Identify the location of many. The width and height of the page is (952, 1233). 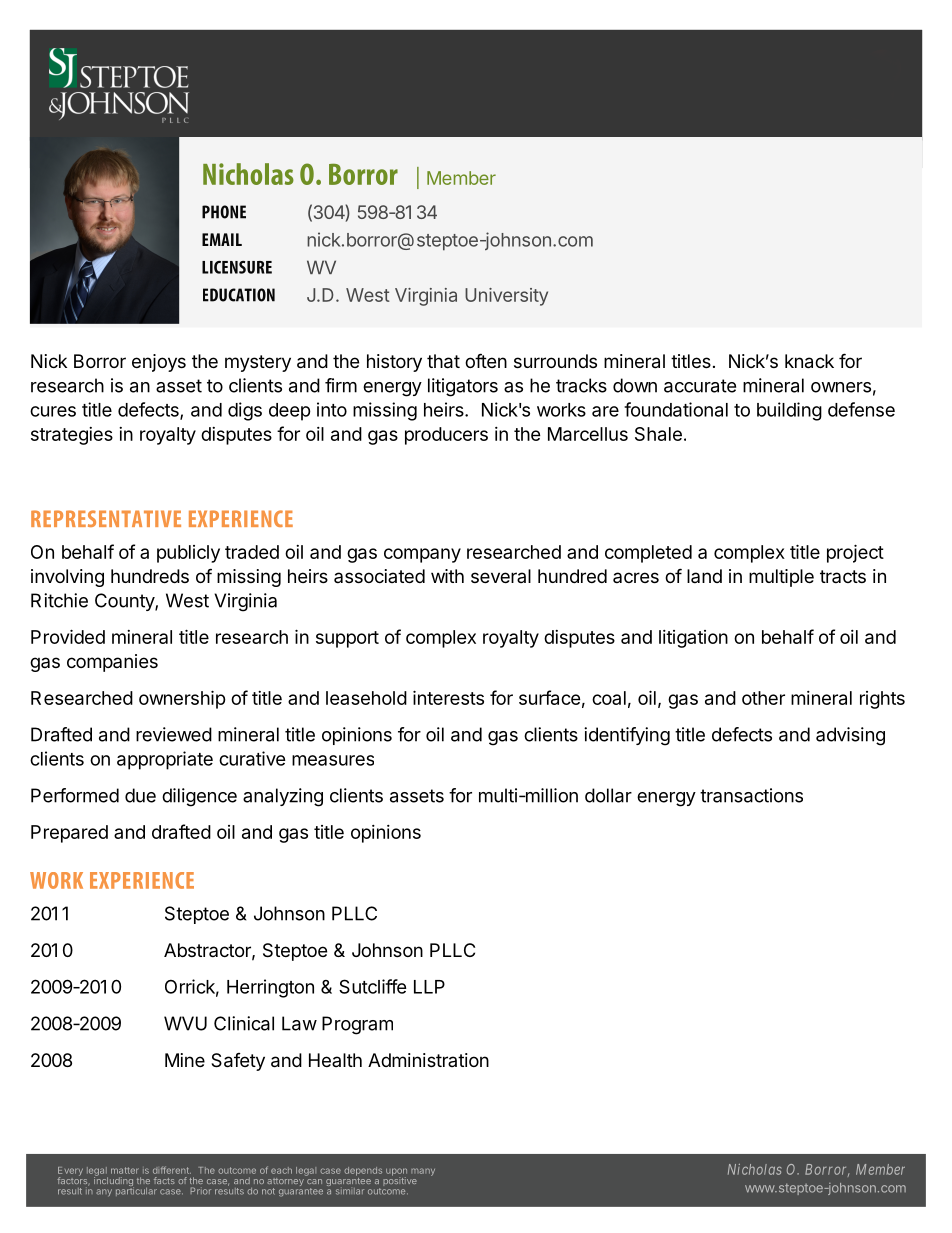
(423, 1172).
